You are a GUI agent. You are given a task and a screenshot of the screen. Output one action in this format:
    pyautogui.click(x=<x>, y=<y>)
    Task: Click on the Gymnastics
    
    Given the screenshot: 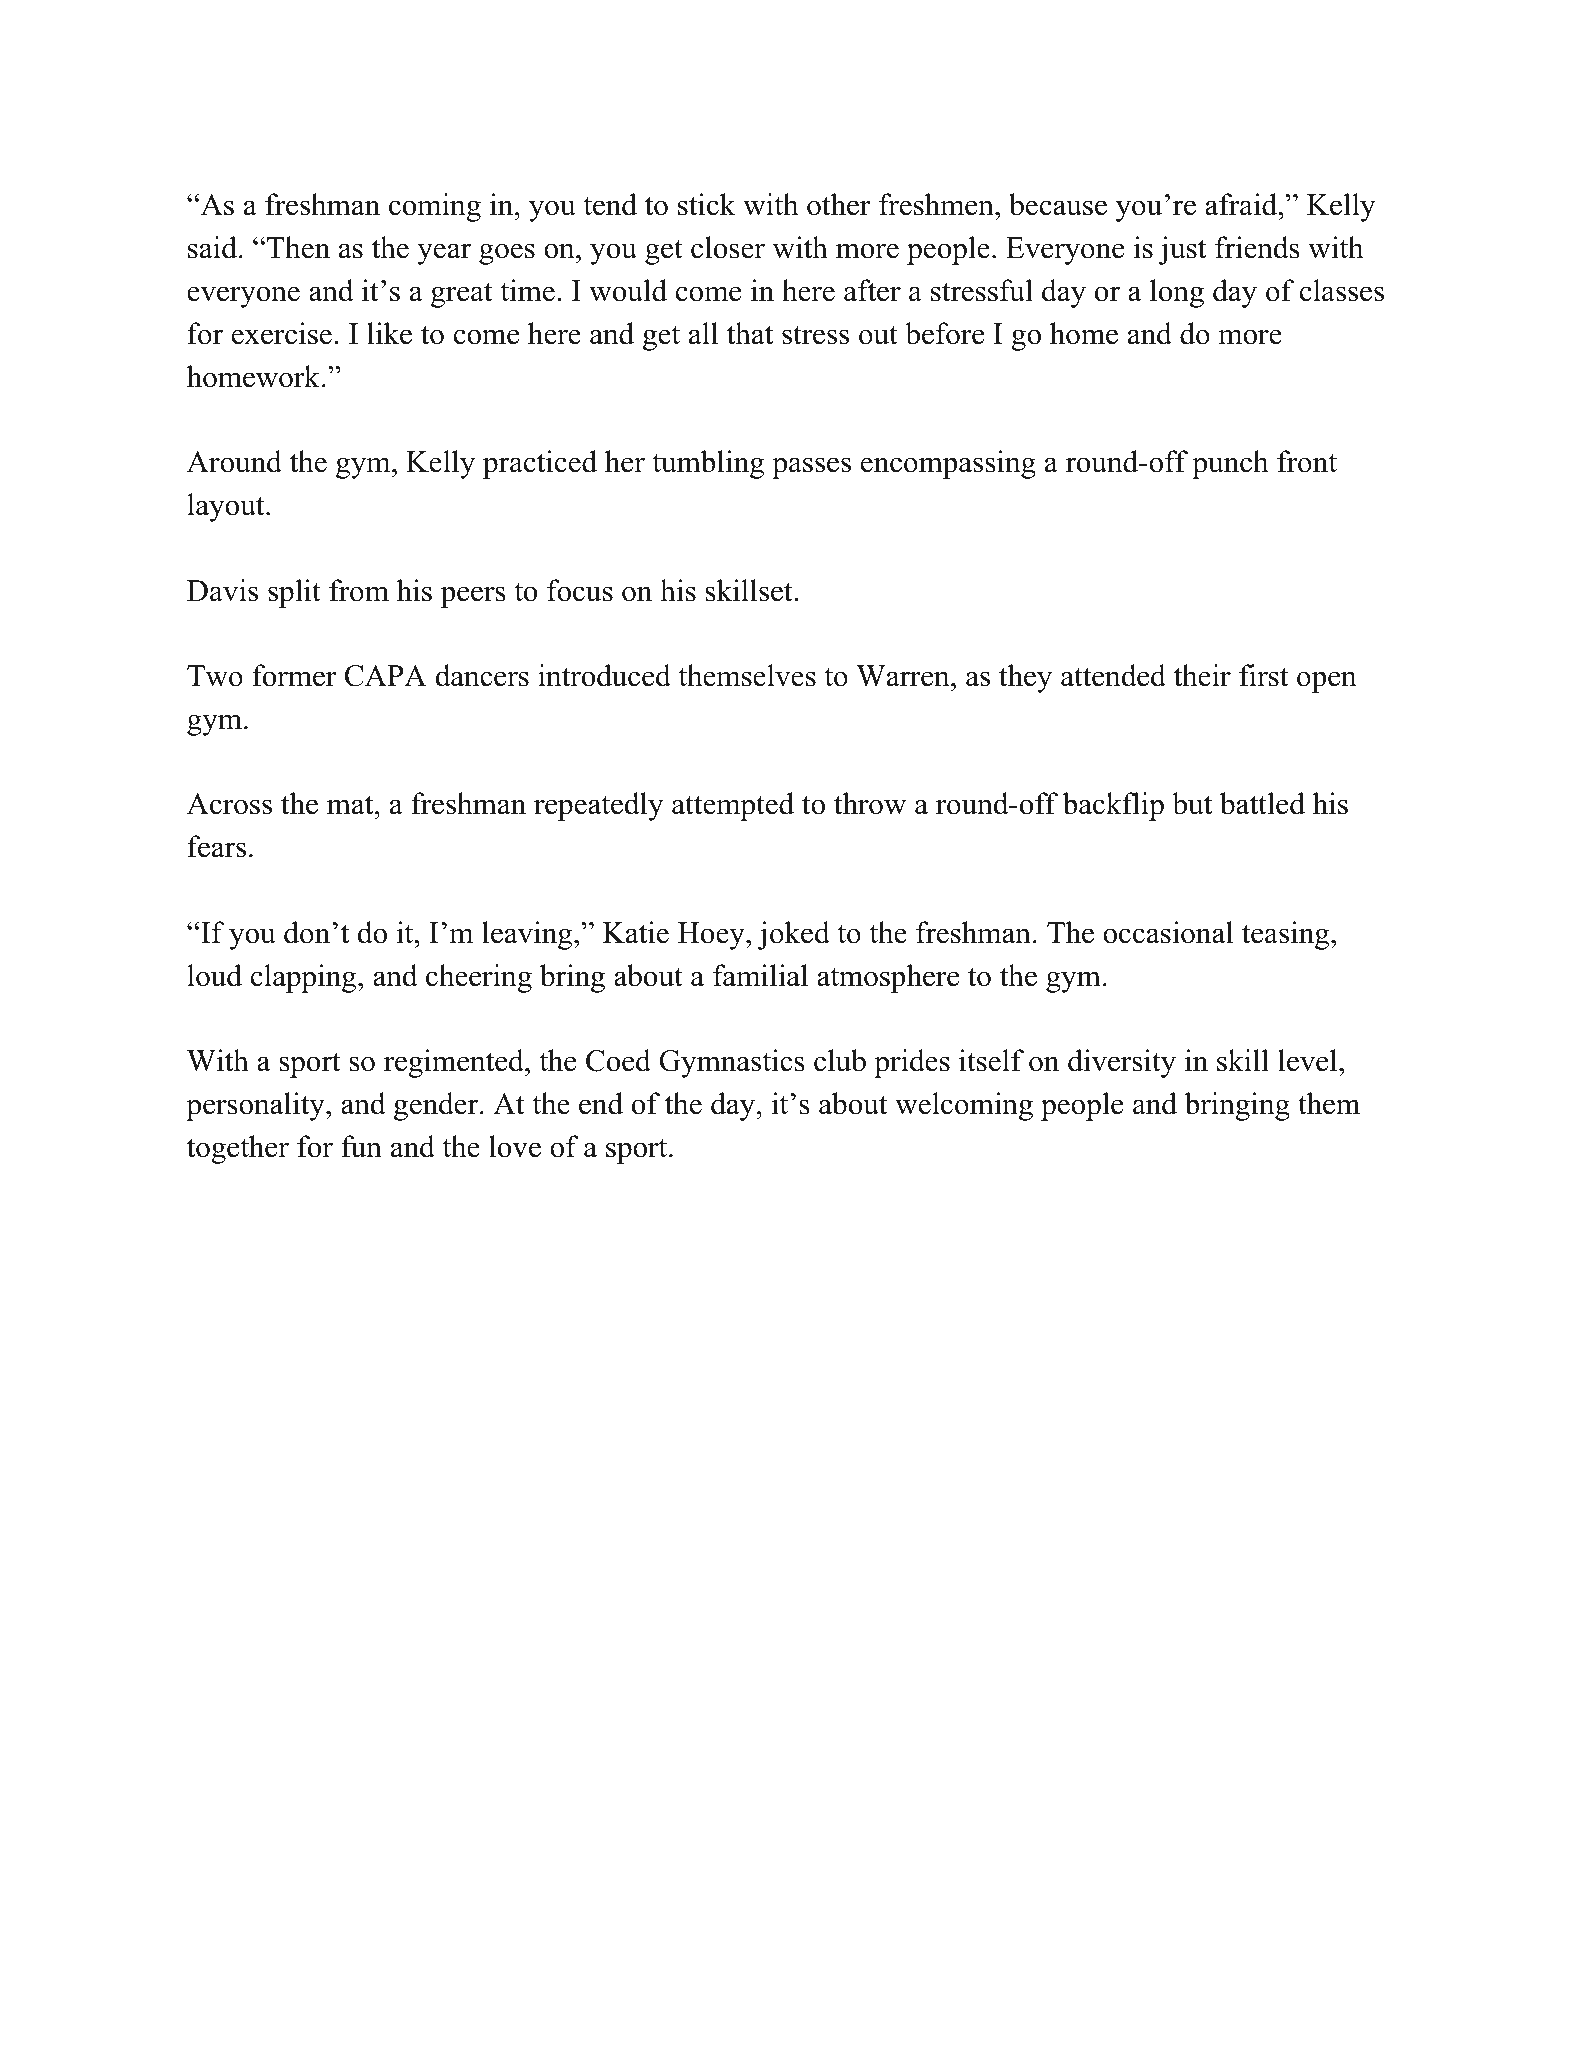 What is the action you would take?
    pyautogui.click(x=732, y=1063)
